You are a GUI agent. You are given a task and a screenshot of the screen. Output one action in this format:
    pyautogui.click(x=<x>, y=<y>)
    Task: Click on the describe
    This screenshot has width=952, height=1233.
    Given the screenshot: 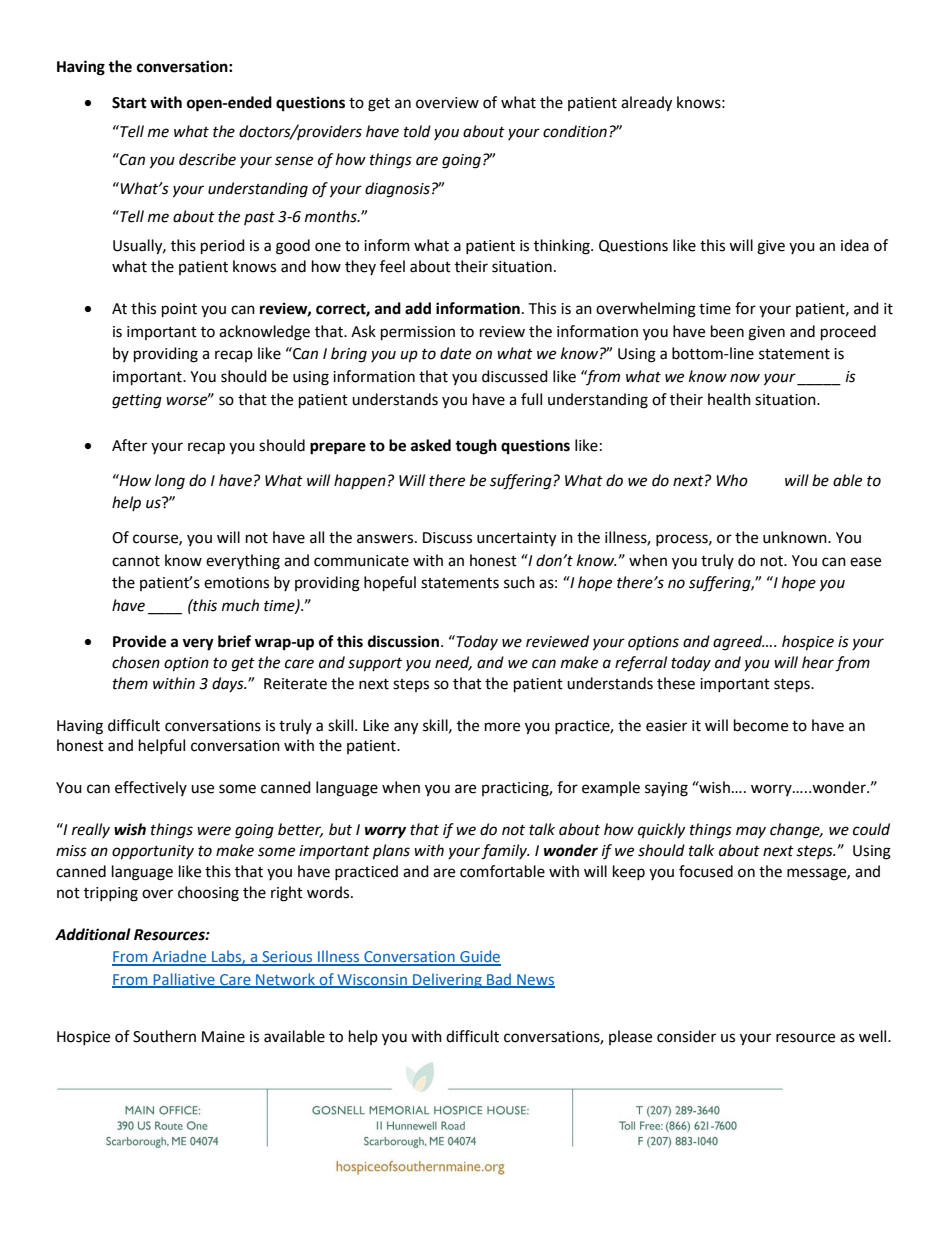 What is the action you would take?
    pyautogui.click(x=207, y=159)
